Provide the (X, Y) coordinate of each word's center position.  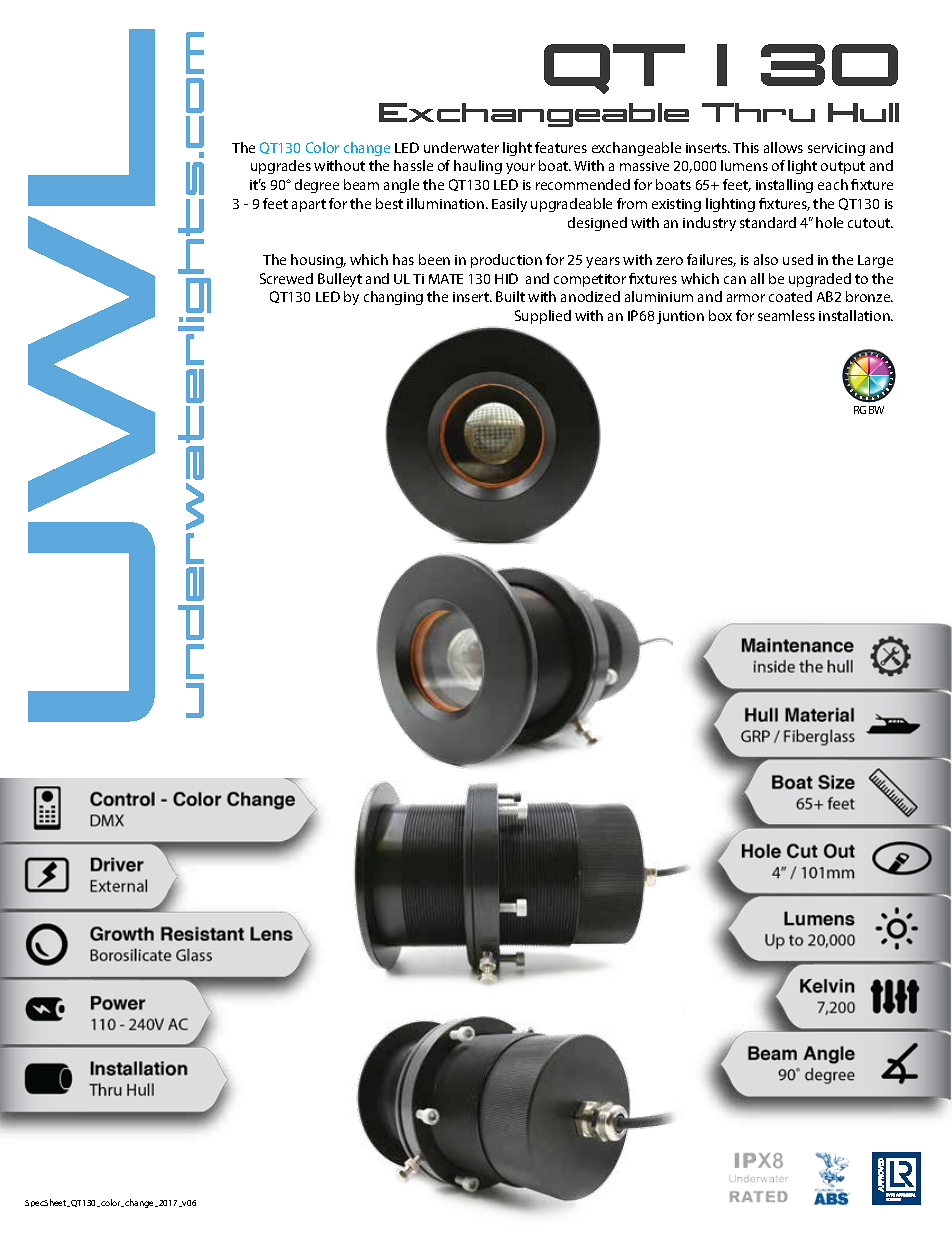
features (561, 147)
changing (393, 298)
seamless (786, 315)
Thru (758, 112)
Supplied (543, 317)
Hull (863, 112)
